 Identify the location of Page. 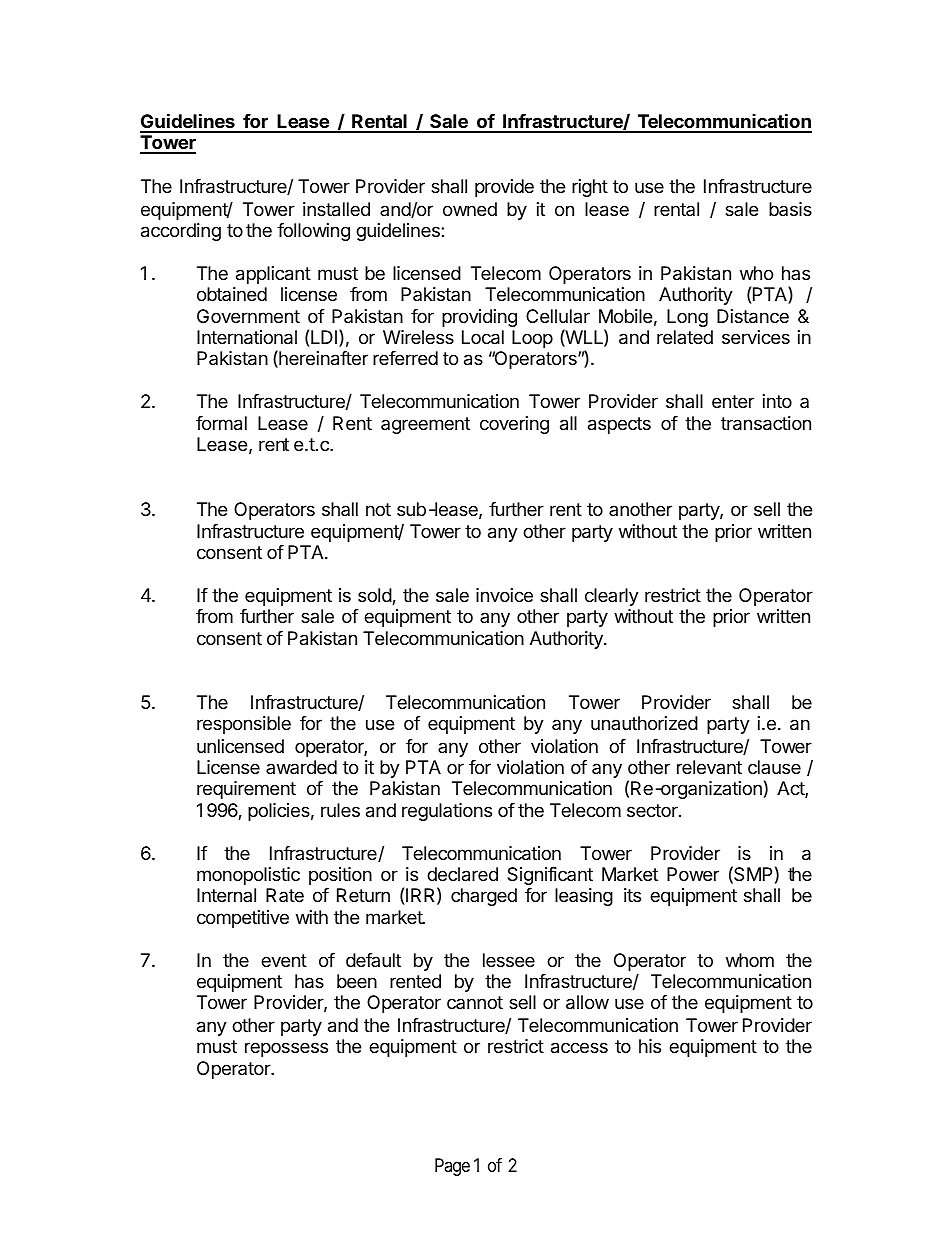
(452, 1167).
